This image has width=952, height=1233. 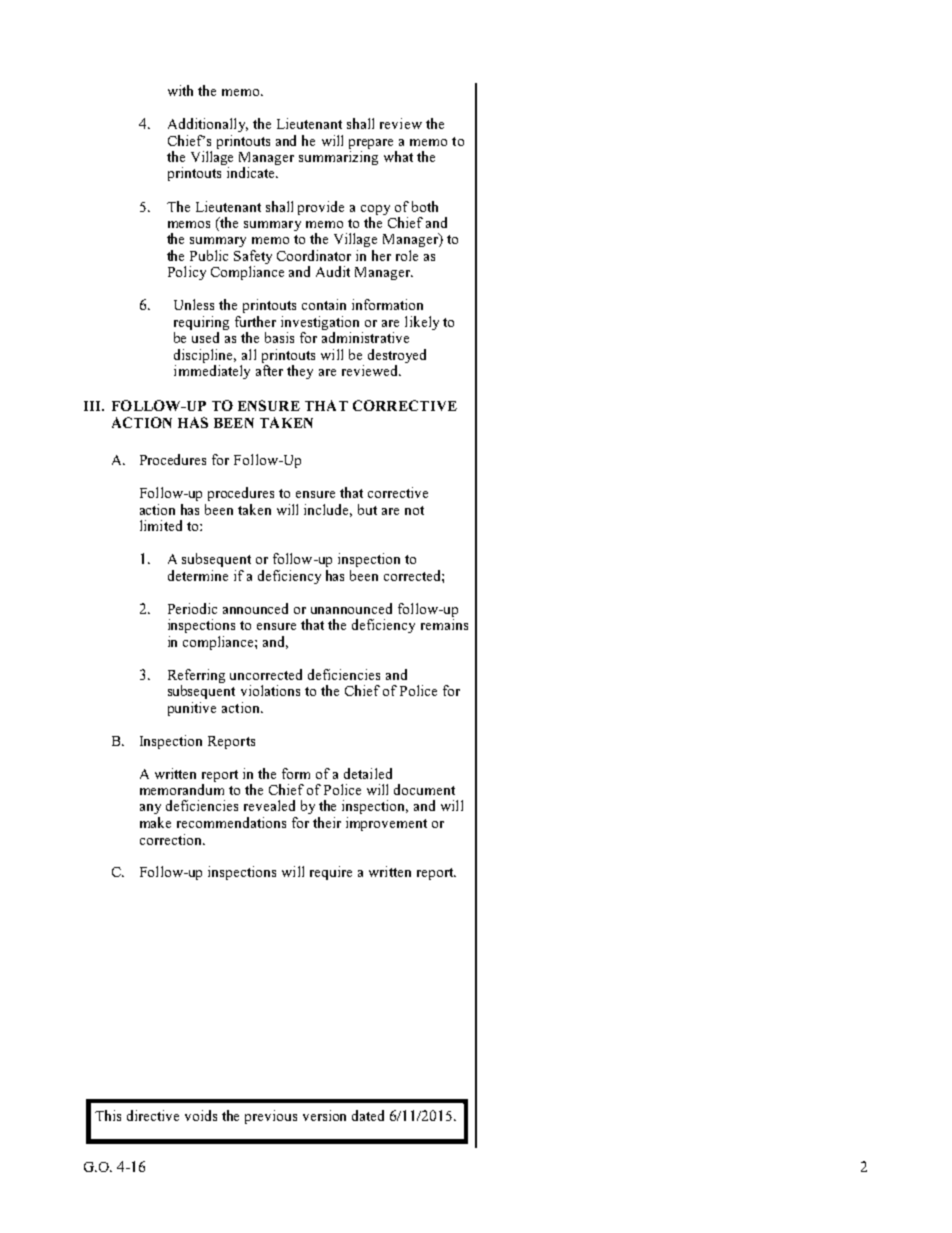 I want to click on remains, so click(x=444, y=624).
